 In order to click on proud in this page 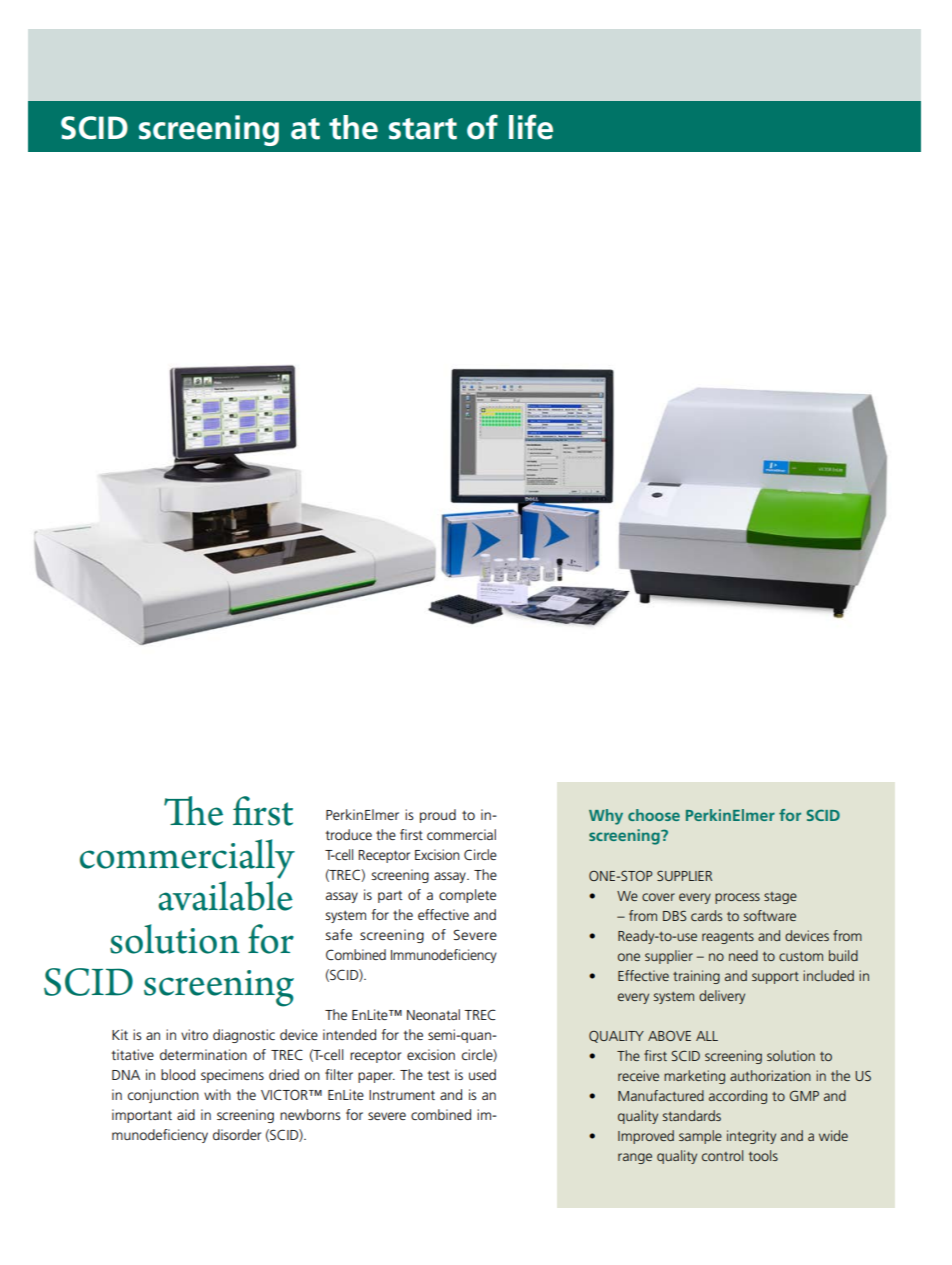, I will do `click(438, 816)`.
